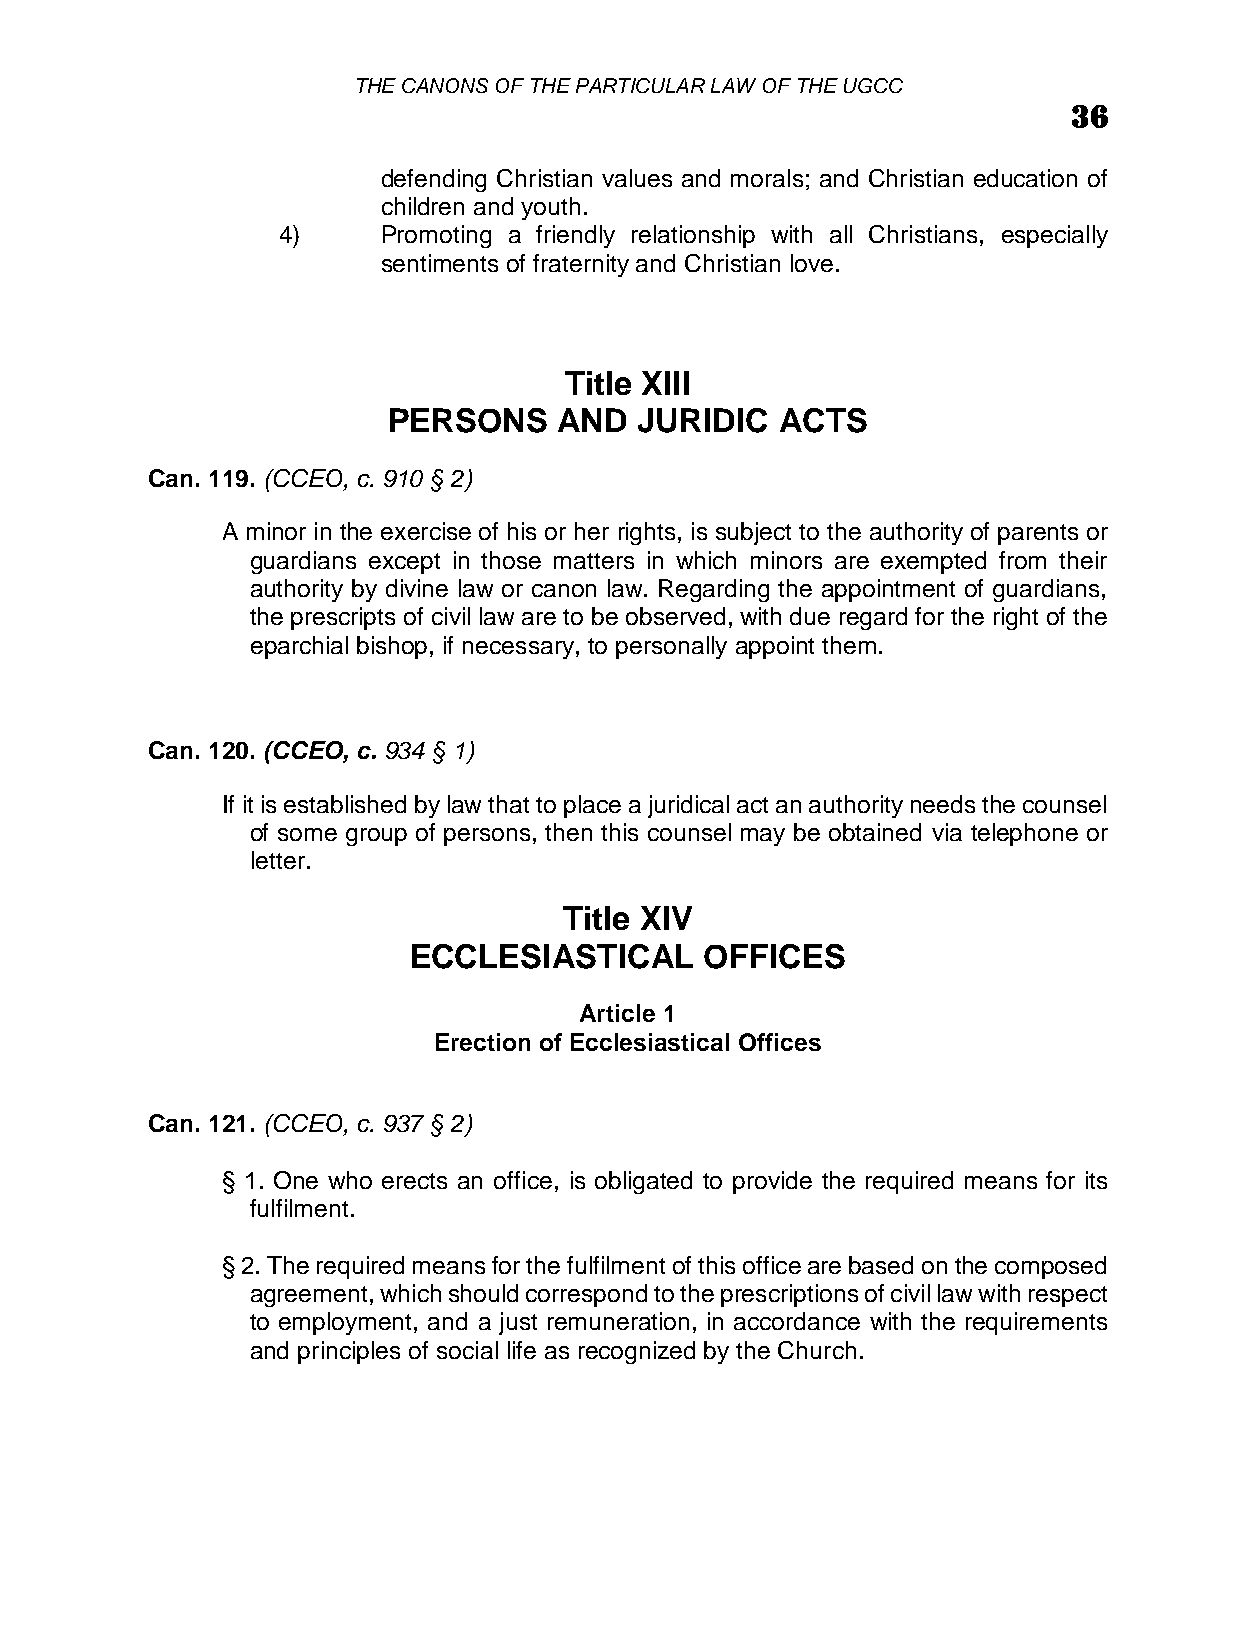 The image size is (1256, 1626). What do you see at coordinates (943, 804) in the page?
I see `needs` at bounding box center [943, 804].
